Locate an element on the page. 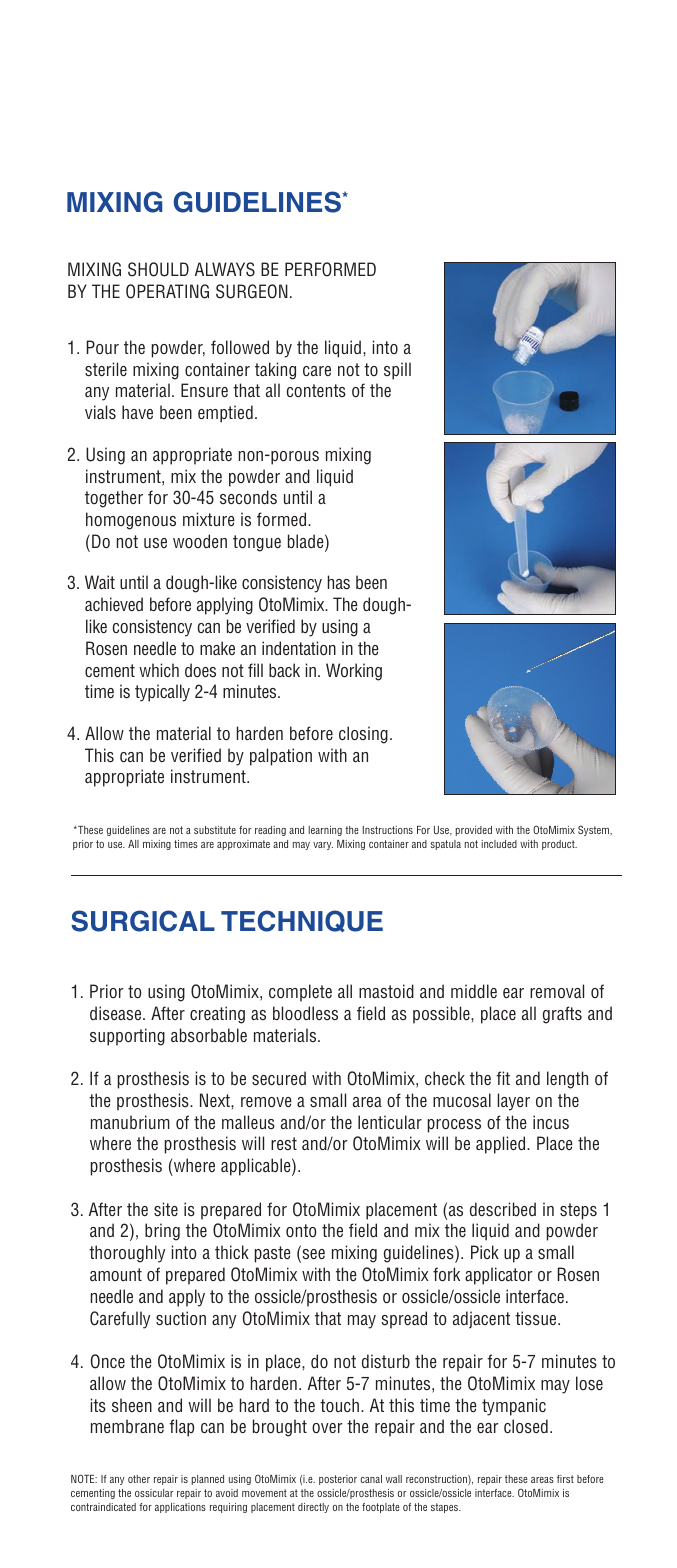 The image size is (677, 1568). contents is located at coordinates (316, 390).
